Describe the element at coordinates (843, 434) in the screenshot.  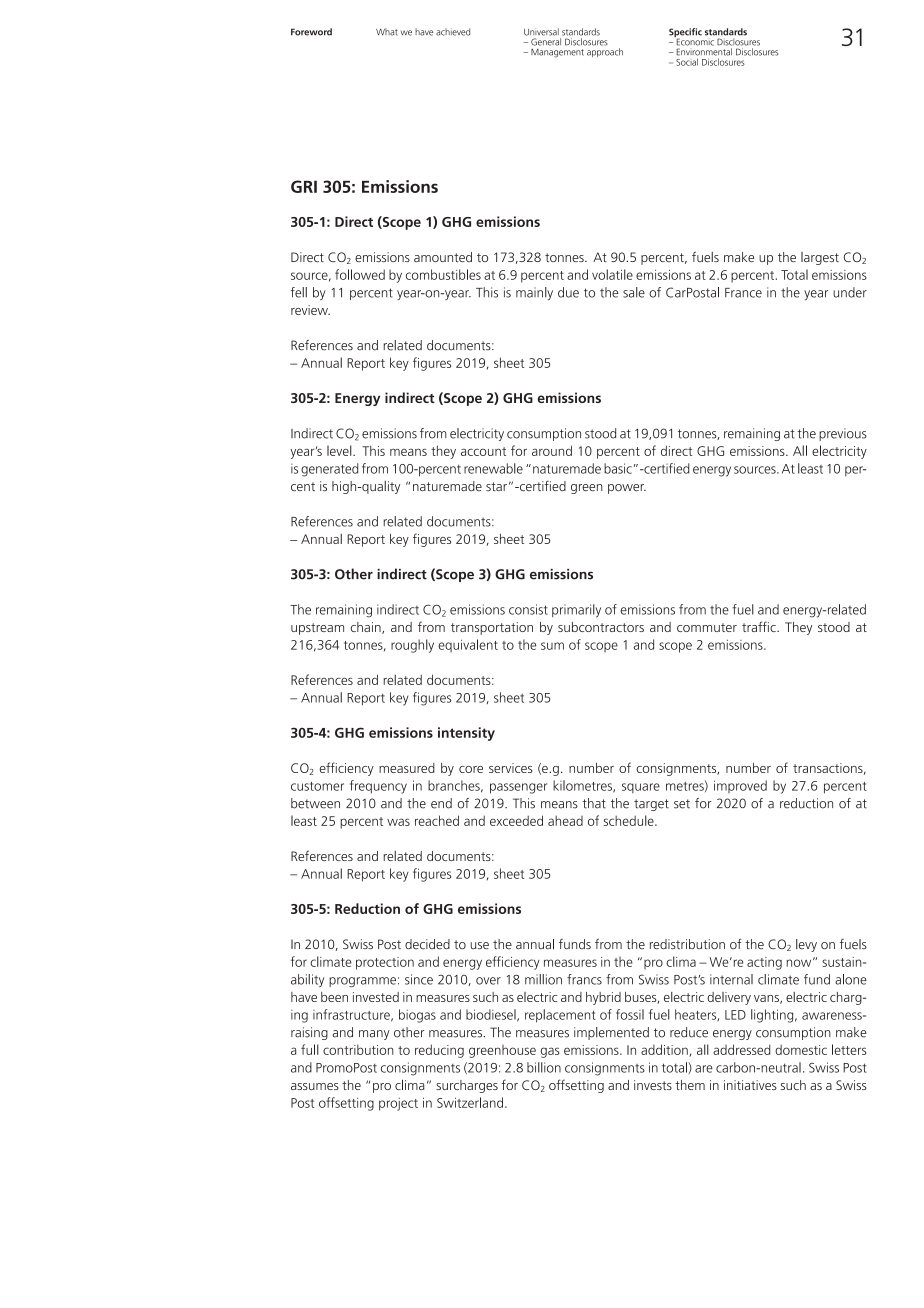
I see `previous` at that location.
